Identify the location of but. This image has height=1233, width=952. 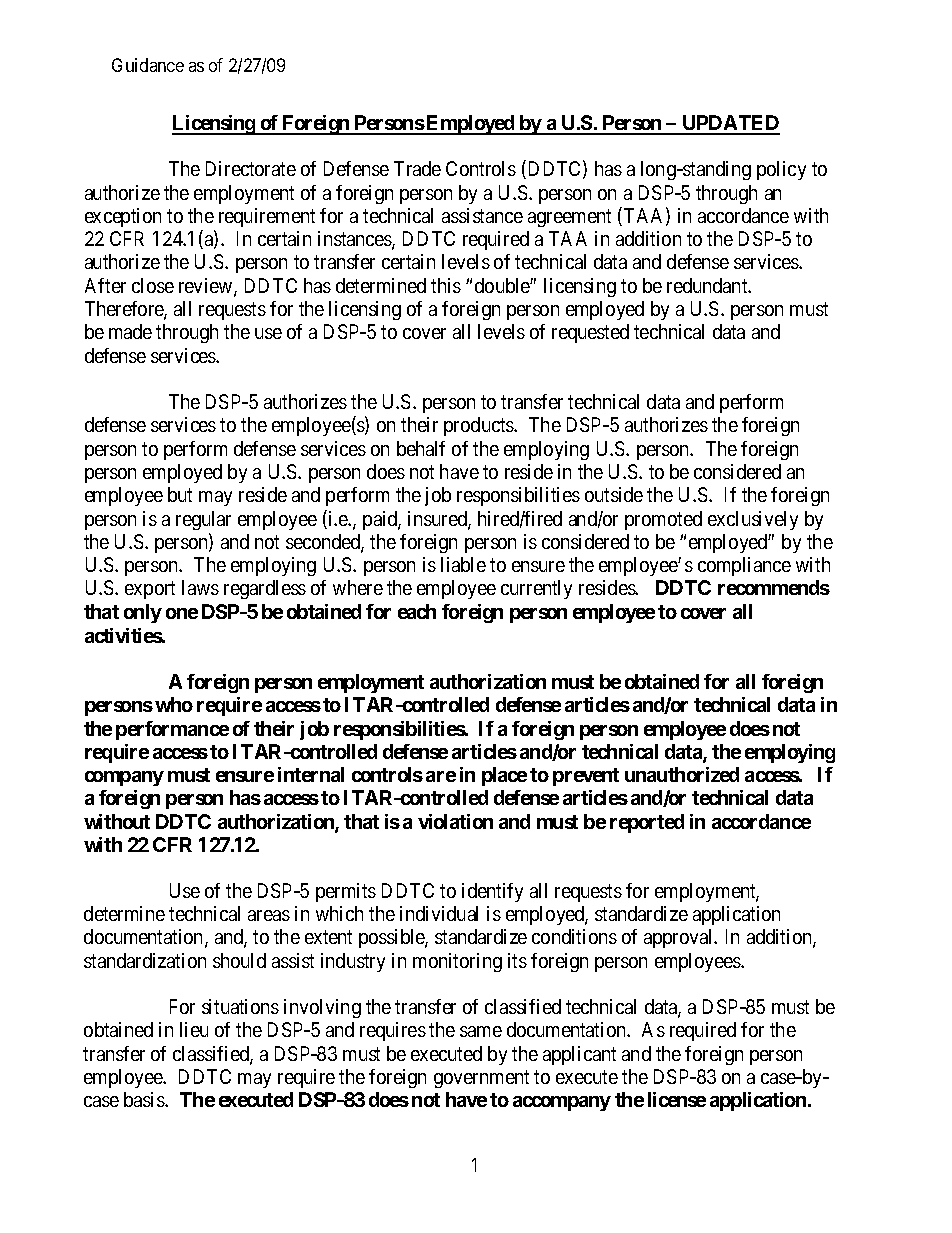
(180, 494).
